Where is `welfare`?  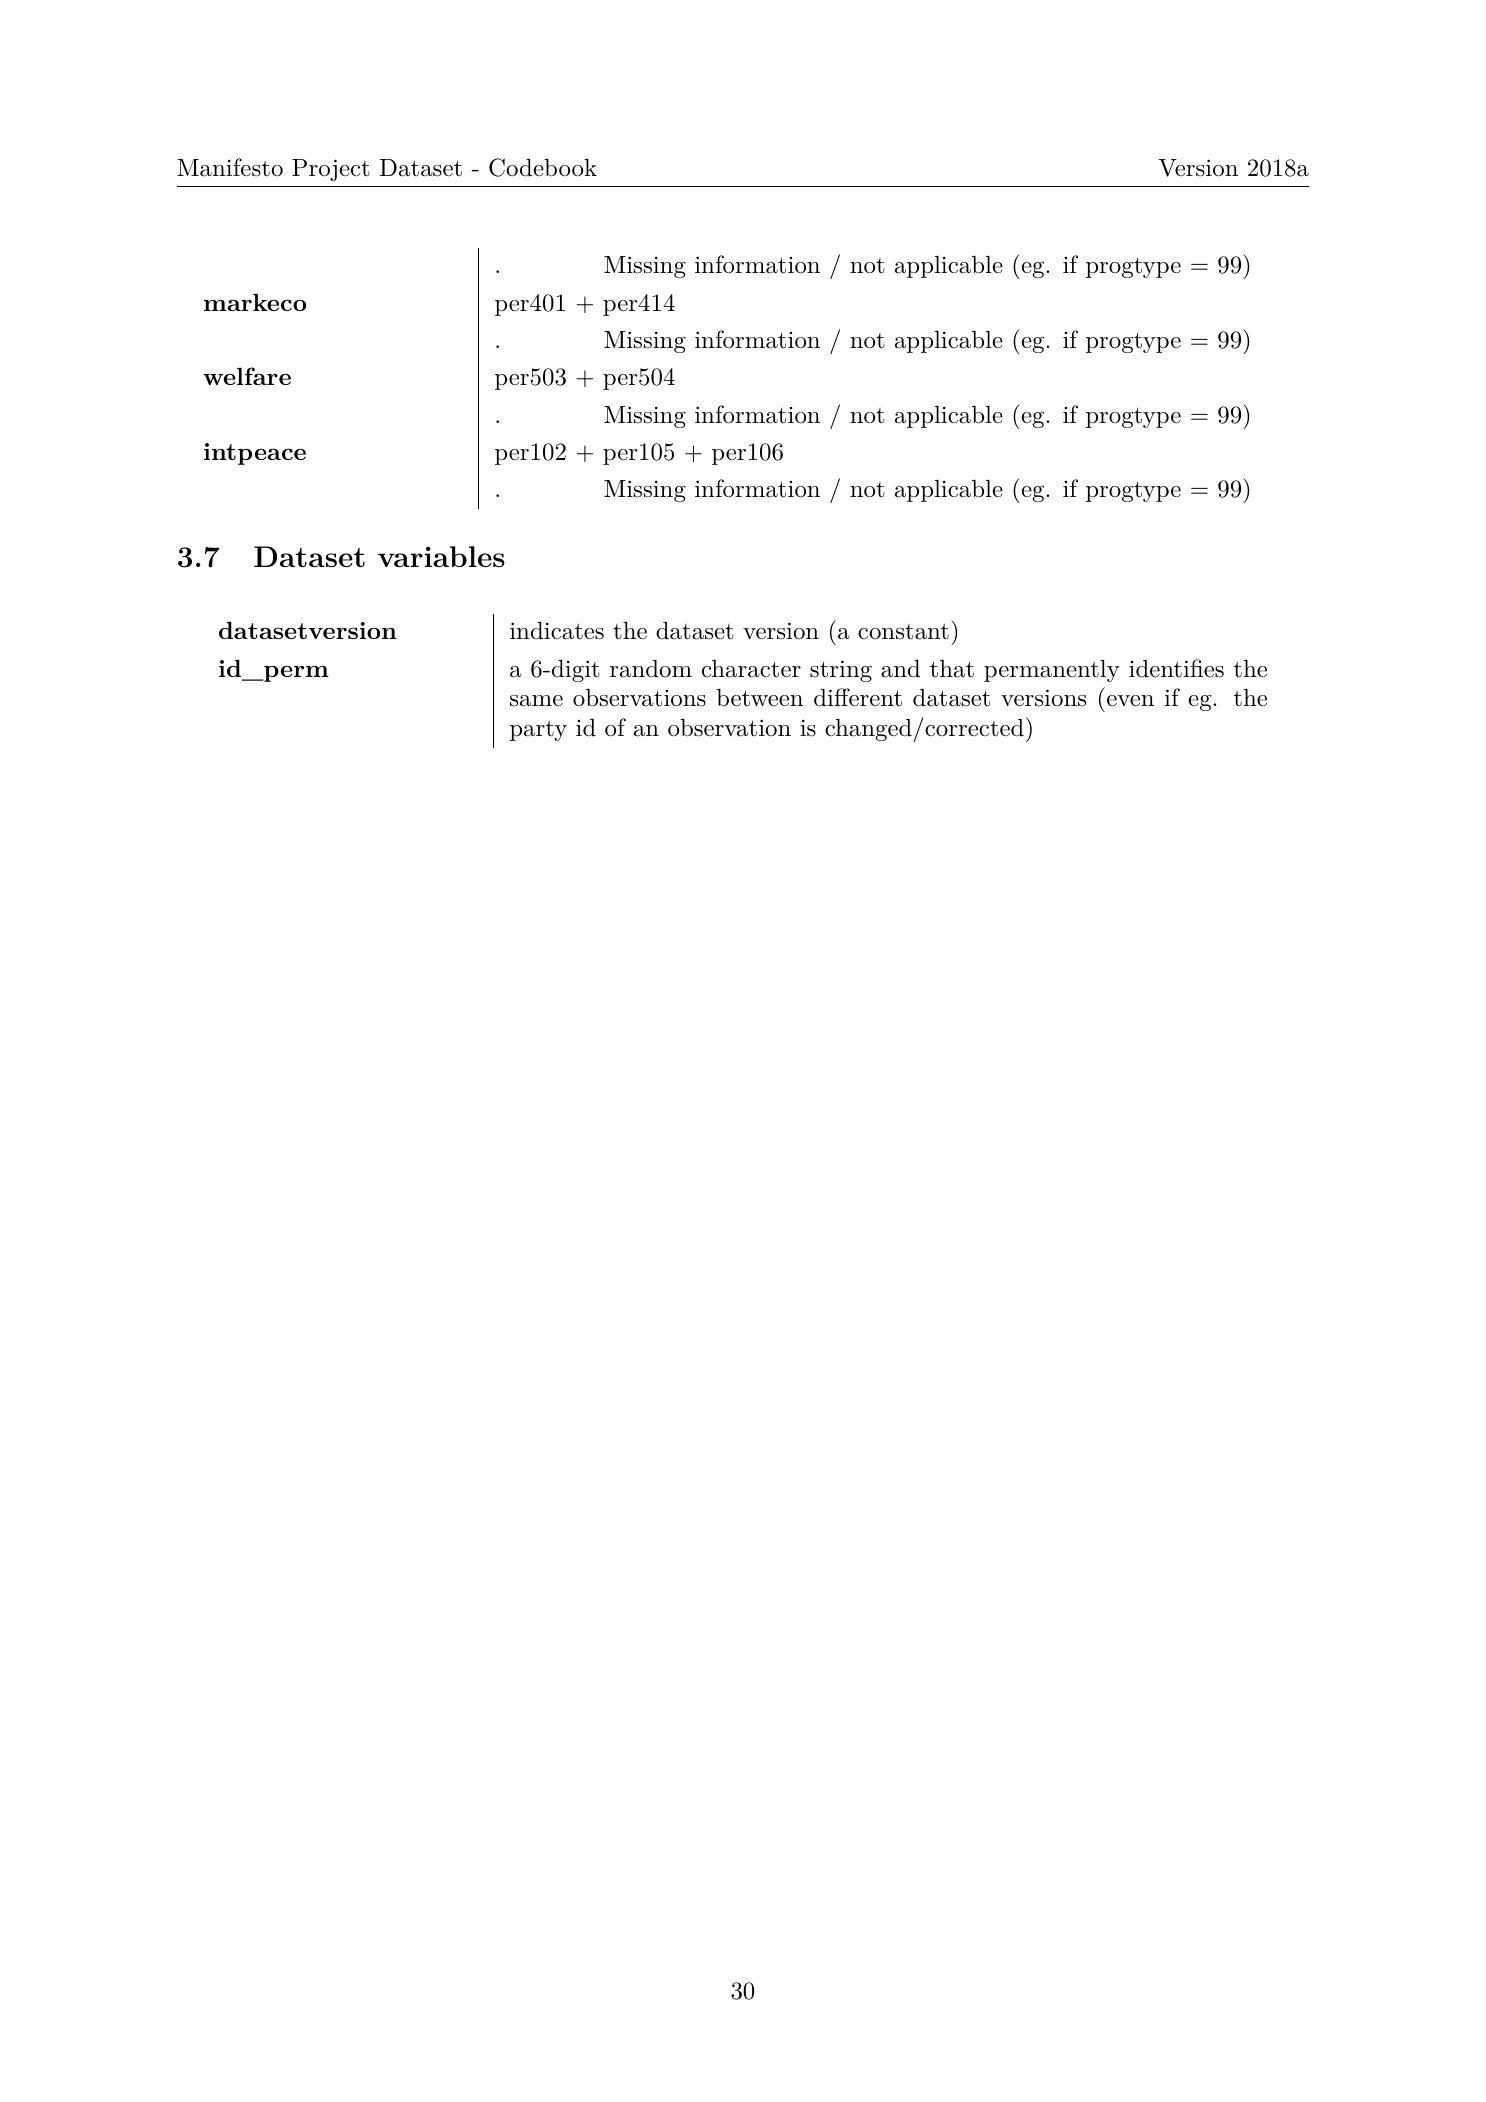
welfare is located at coordinates (247, 376).
